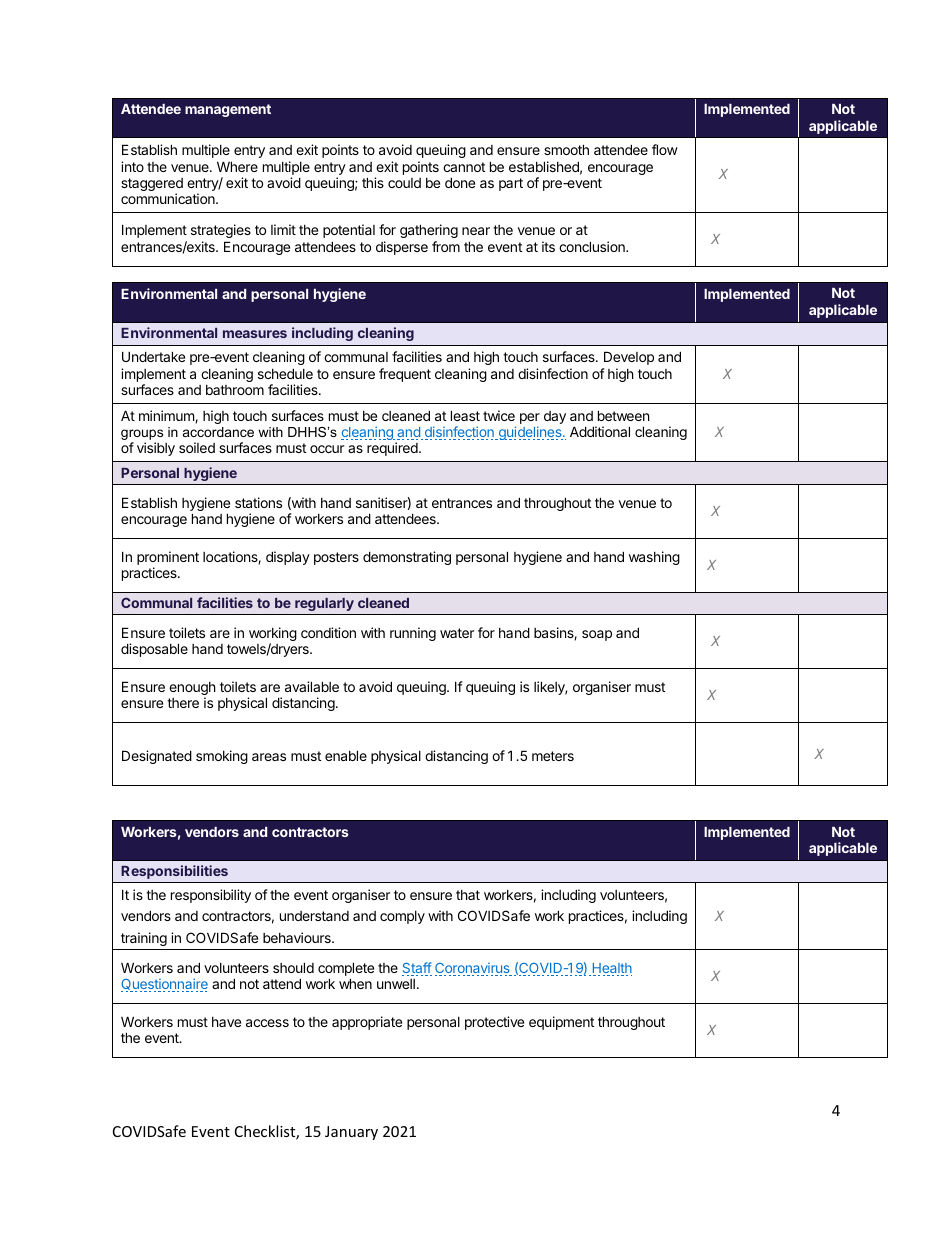 Image resolution: width=952 pixels, height=1233 pixels. I want to click on Health, so click(611, 969).
